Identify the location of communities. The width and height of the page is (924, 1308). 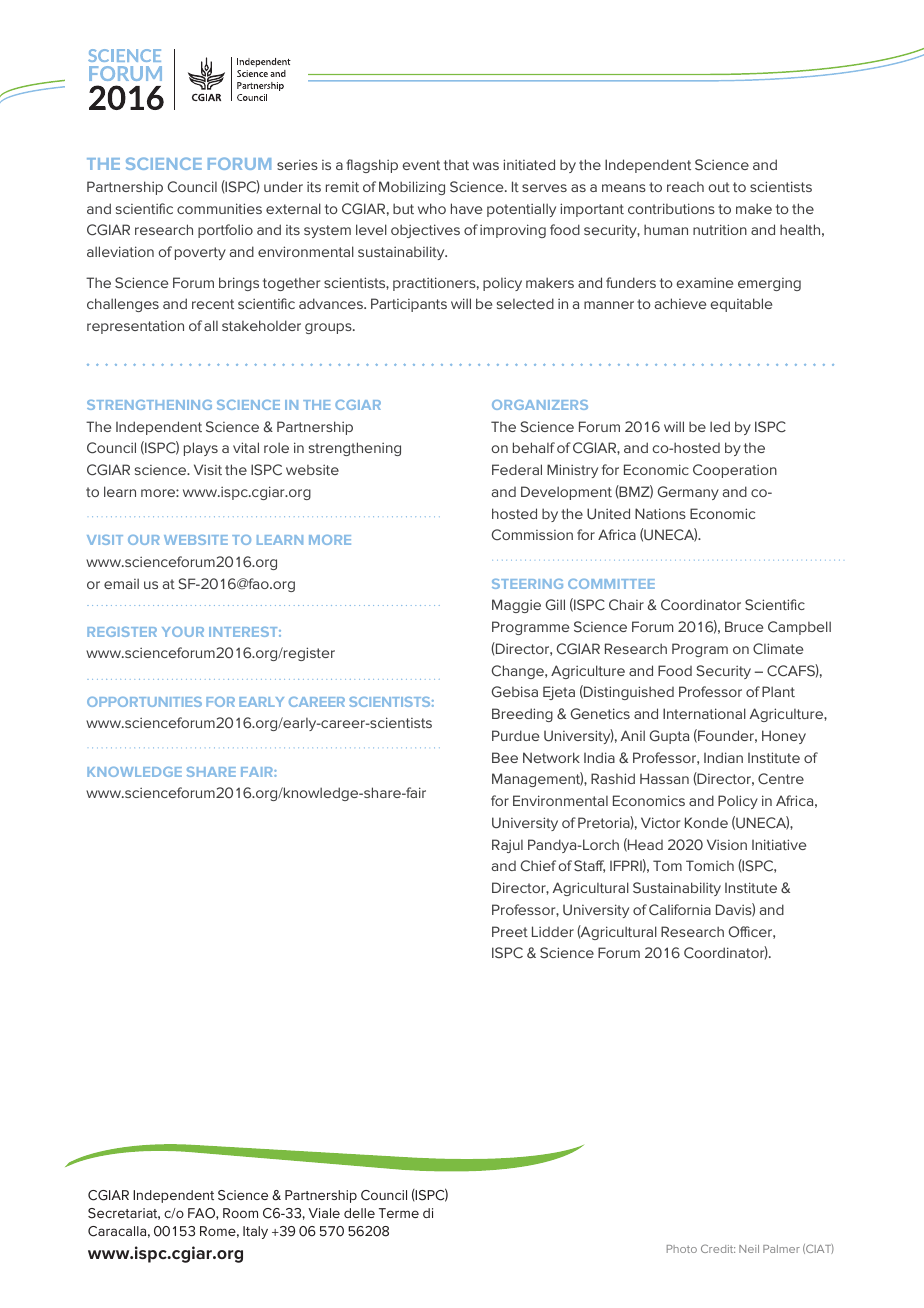
(219, 208).
